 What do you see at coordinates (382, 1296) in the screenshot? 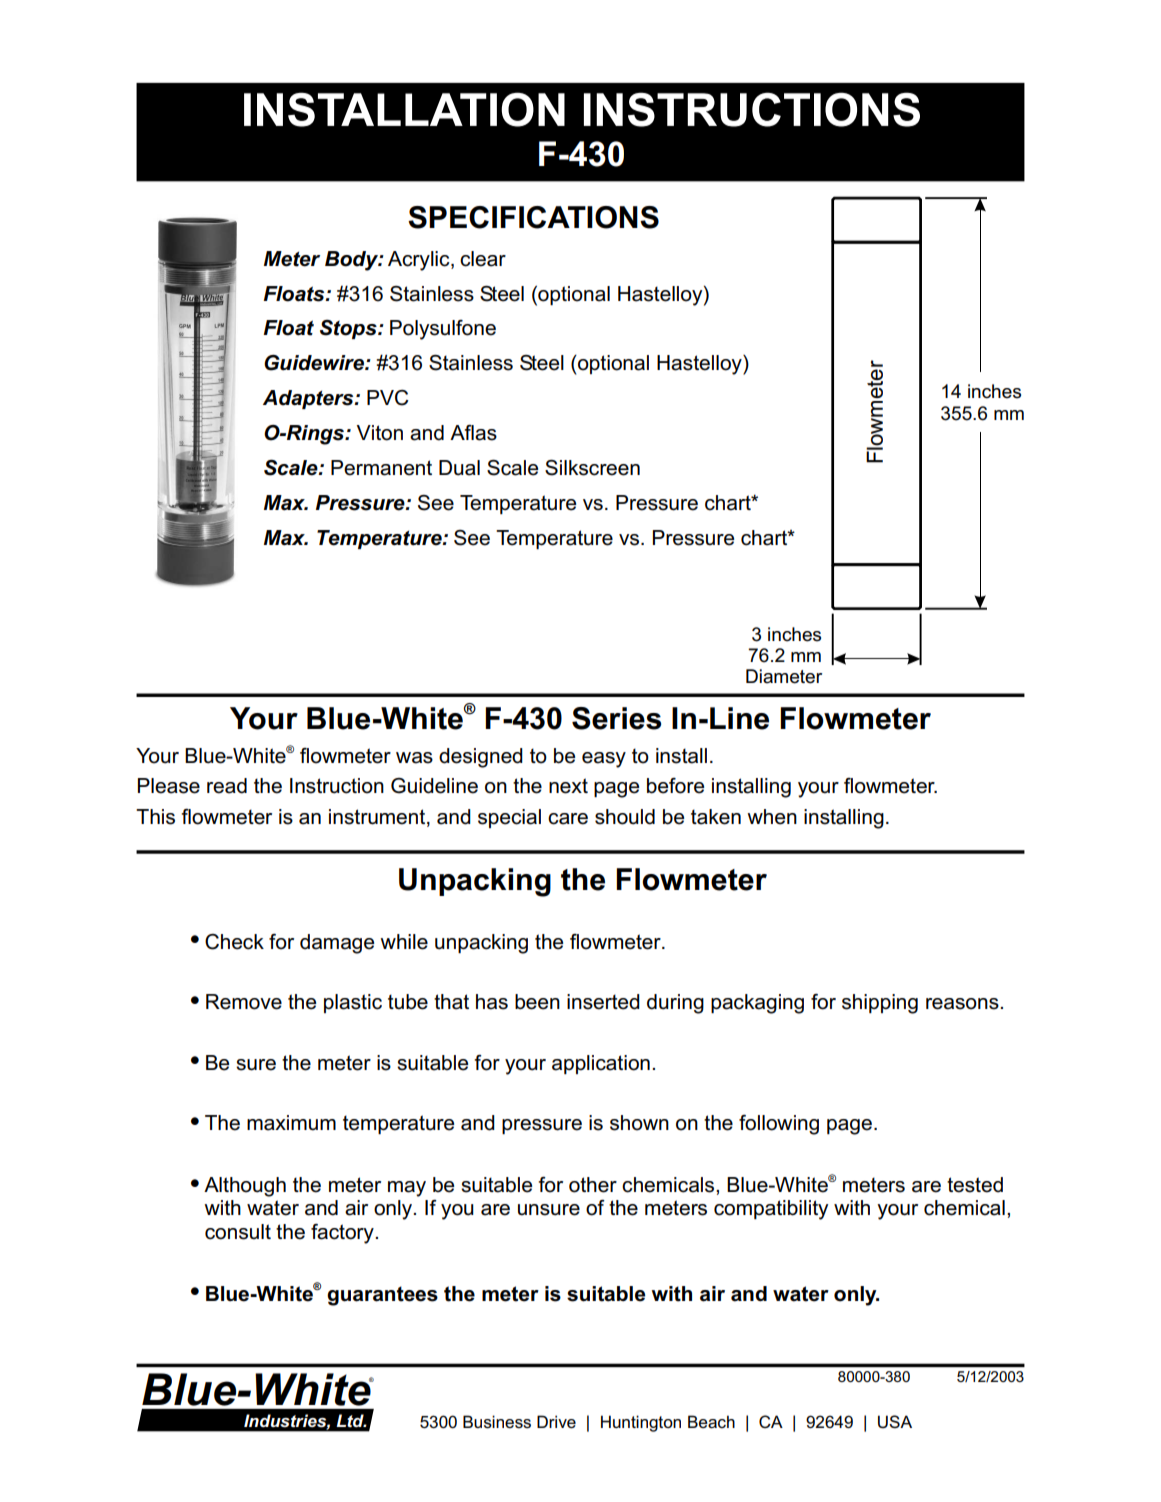
I see `guarantees` at bounding box center [382, 1296].
